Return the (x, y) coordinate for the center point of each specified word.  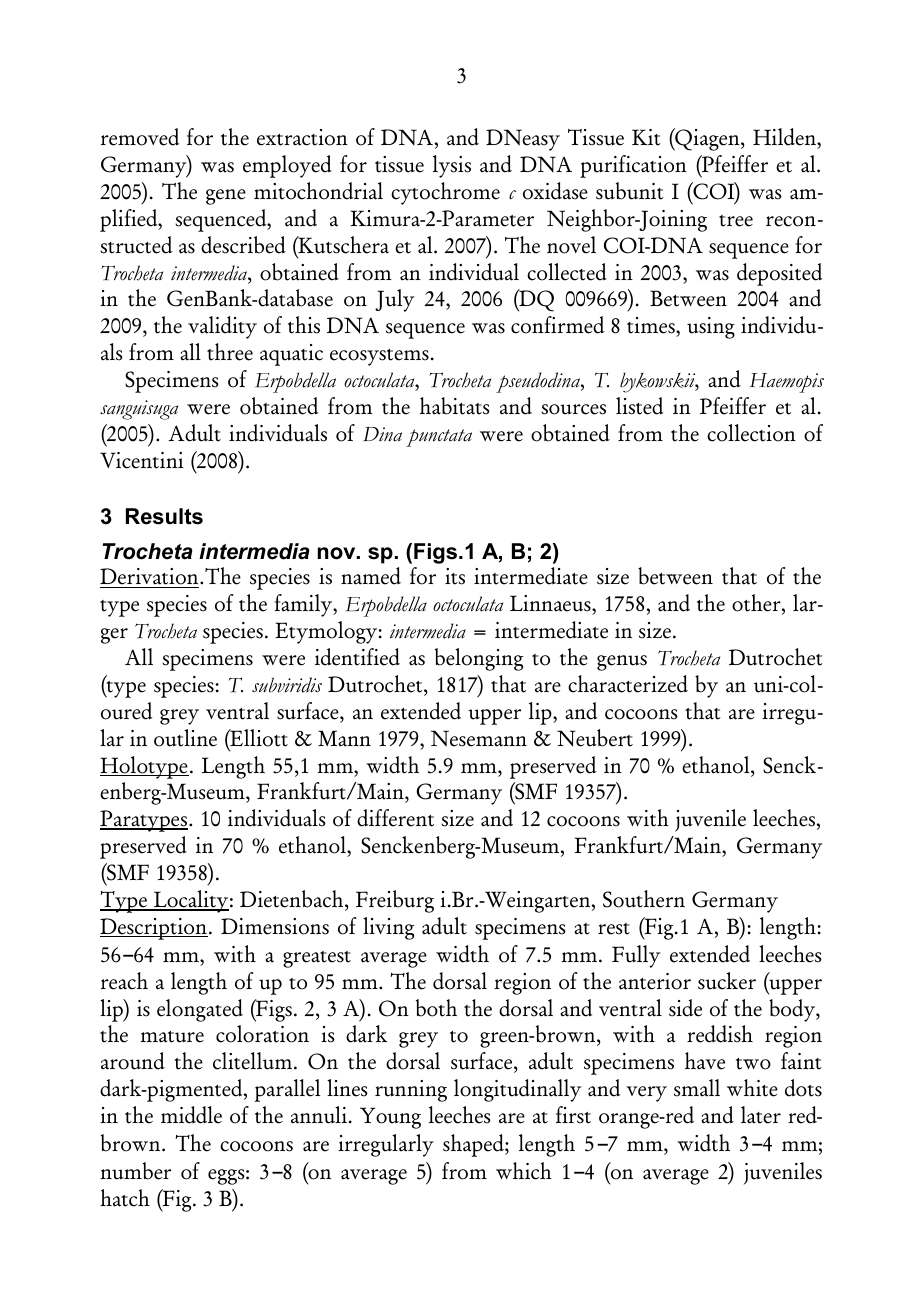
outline (185, 738)
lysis (452, 166)
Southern (644, 899)
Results (164, 516)
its (455, 576)
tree (736, 221)
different (395, 818)
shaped (474, 1145)
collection (751, 433)
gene (226, 197)
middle (191, 1115)
